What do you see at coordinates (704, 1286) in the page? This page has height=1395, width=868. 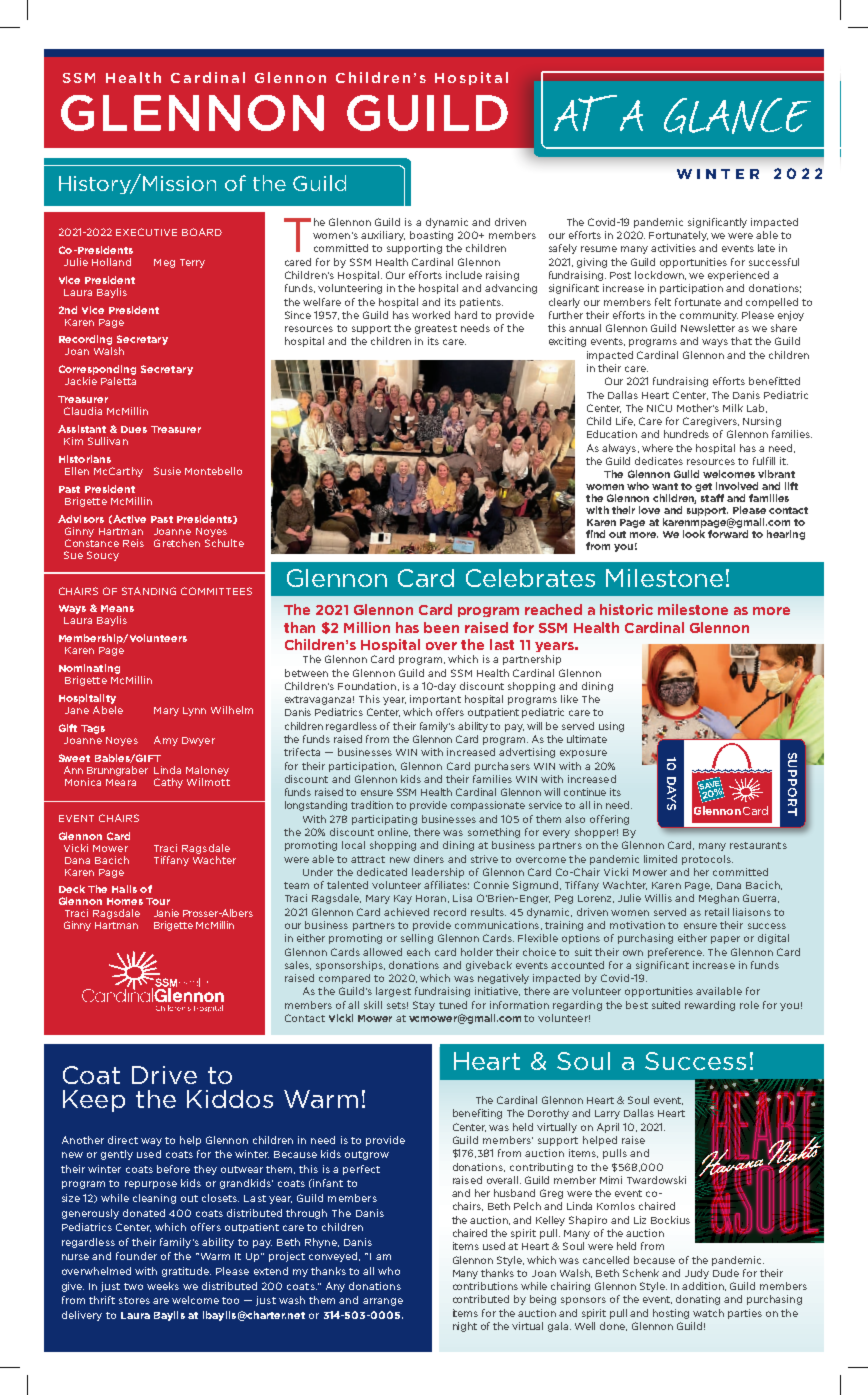 I see `addition` at bounding box center [704, 1286].
